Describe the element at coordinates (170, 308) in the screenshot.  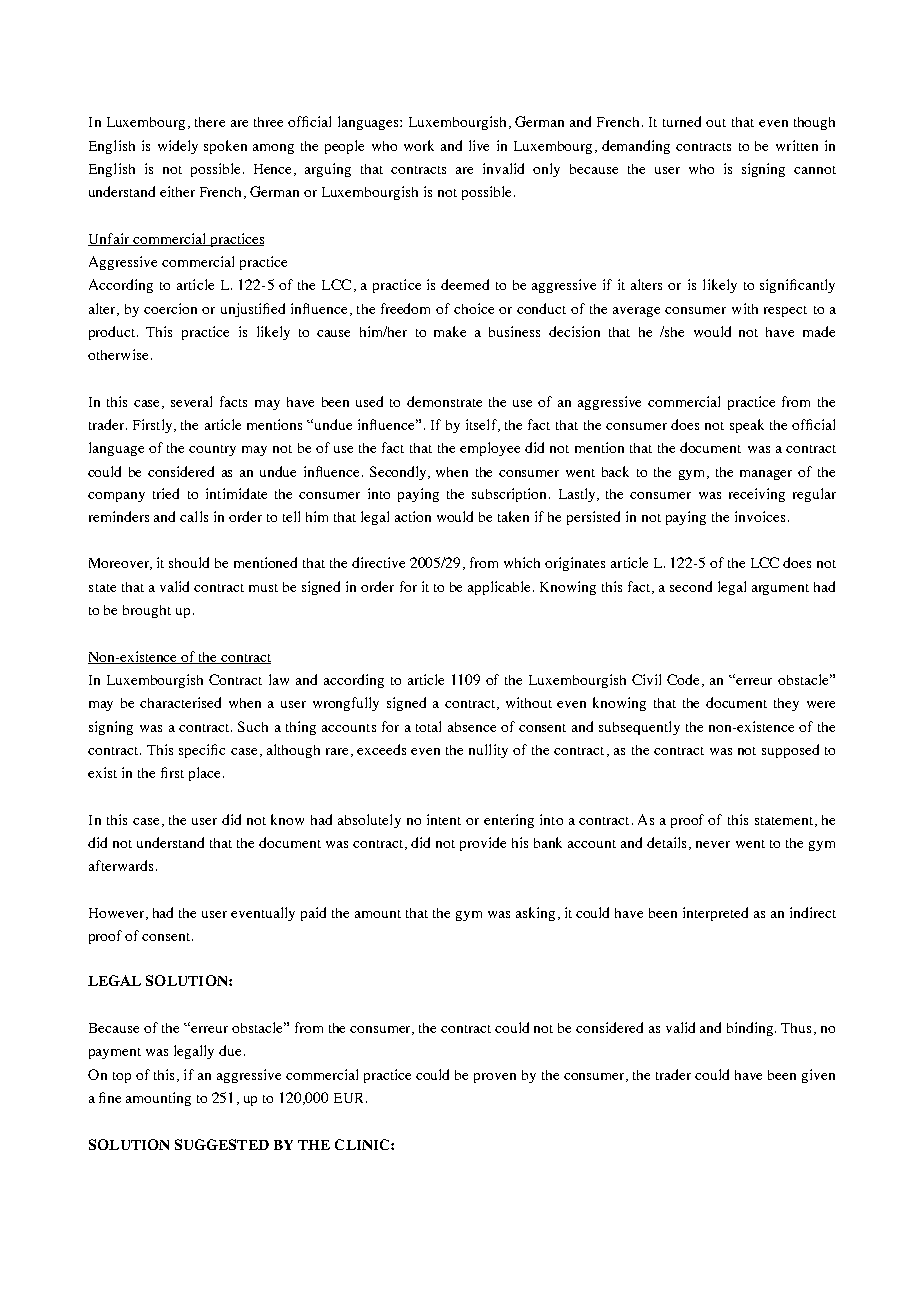
I see `coercion` at that location.
